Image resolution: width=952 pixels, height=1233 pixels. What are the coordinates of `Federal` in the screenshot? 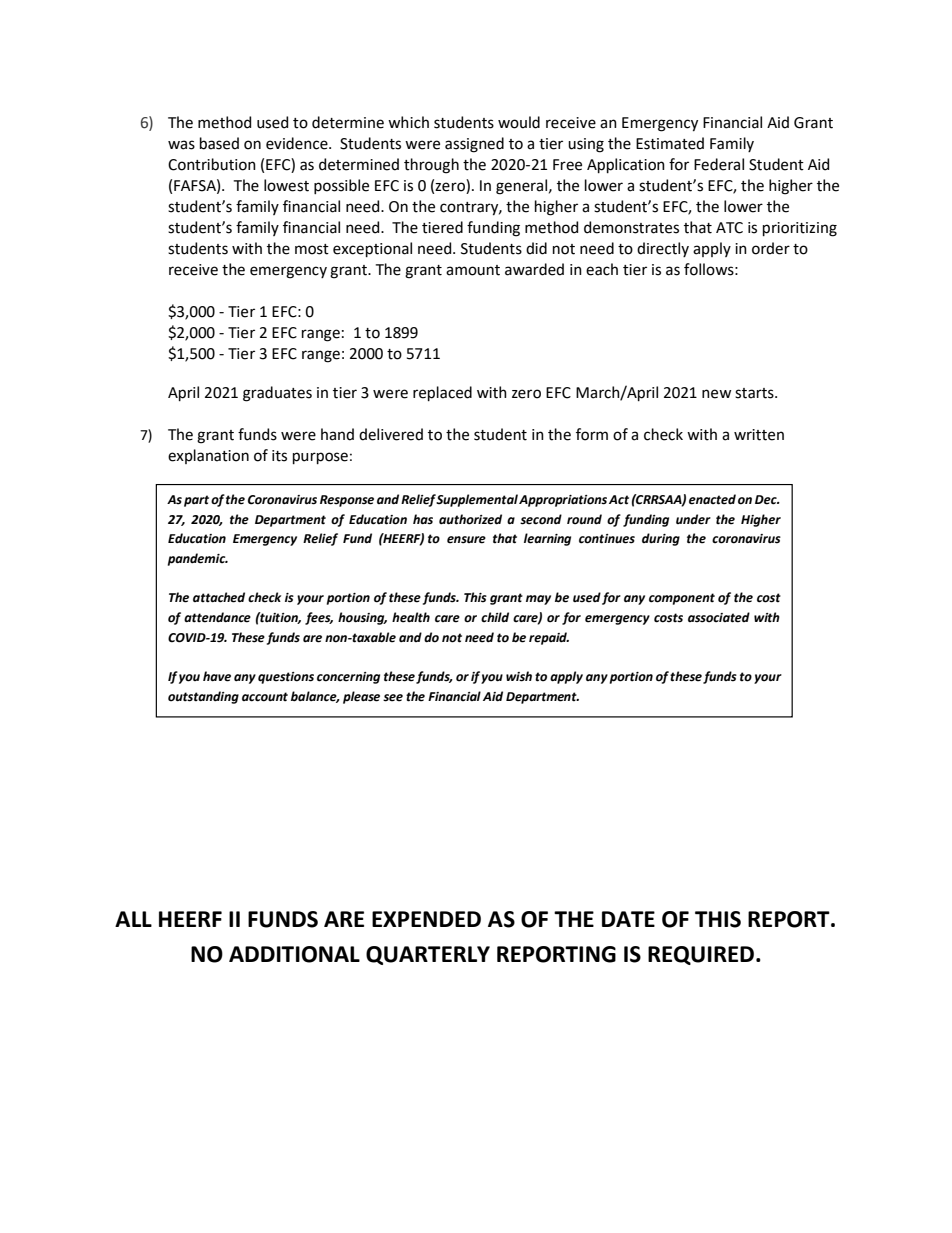 It's located at (719, 164).
